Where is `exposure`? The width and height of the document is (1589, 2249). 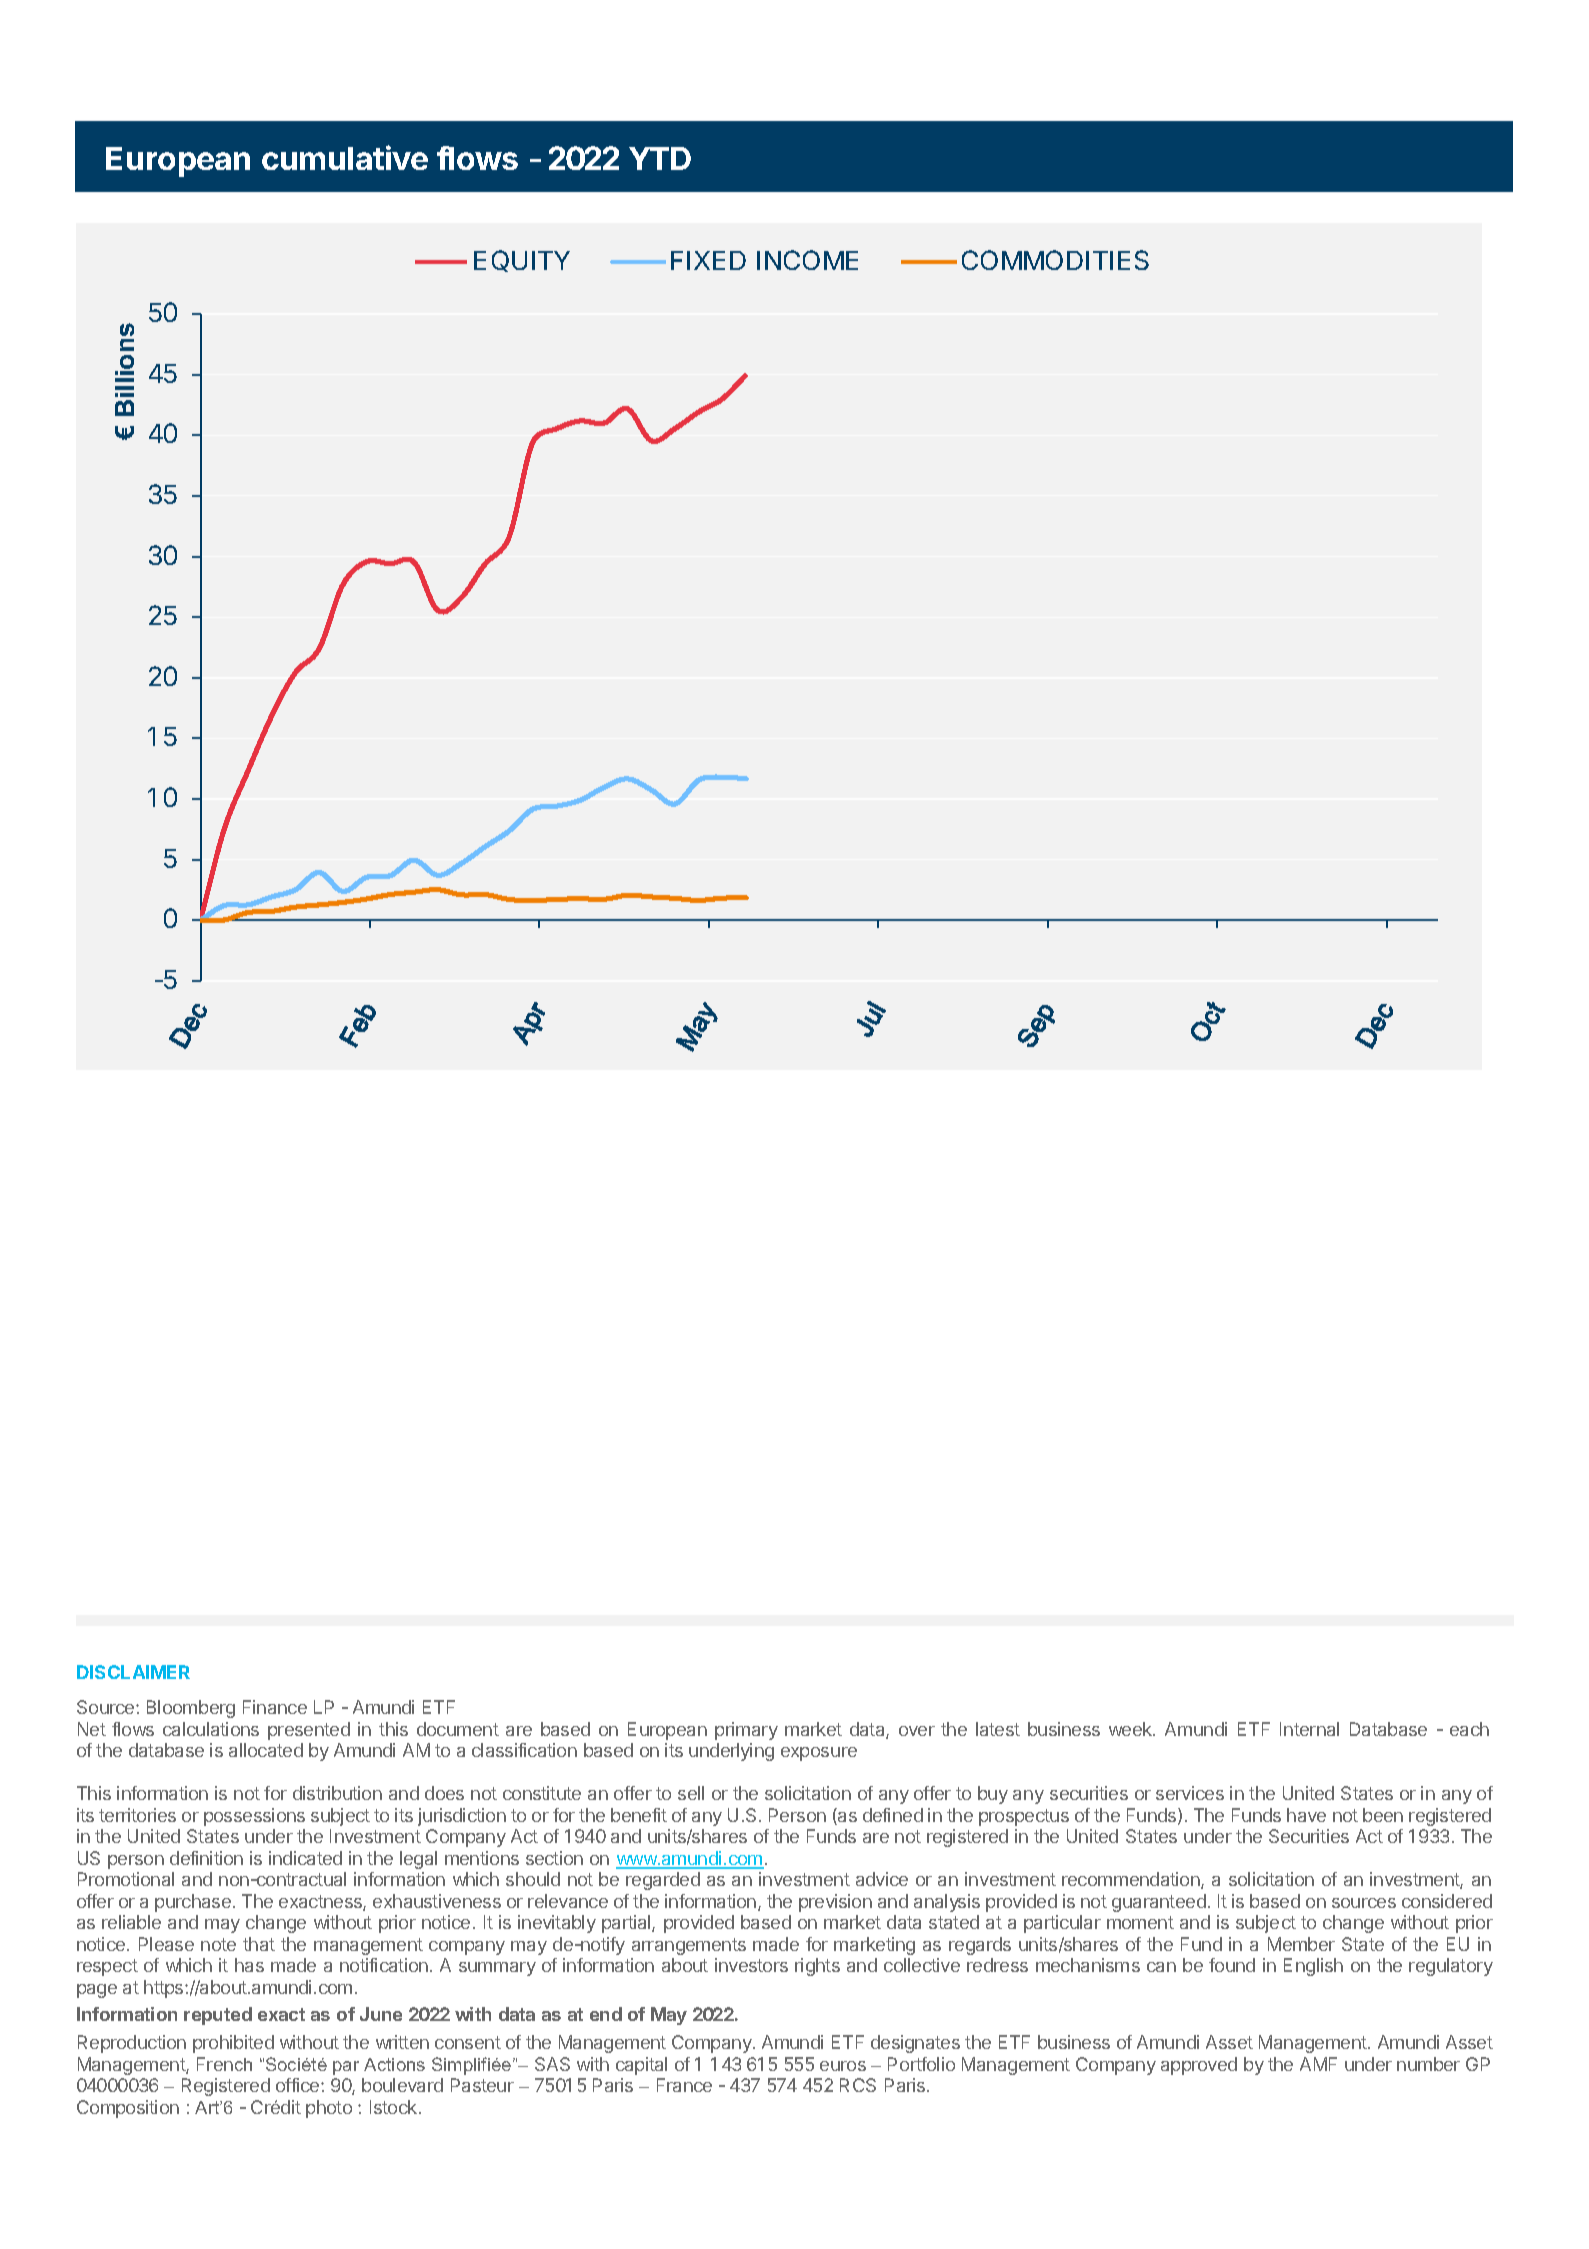
exposure is located at coordinates (819, 1754).
